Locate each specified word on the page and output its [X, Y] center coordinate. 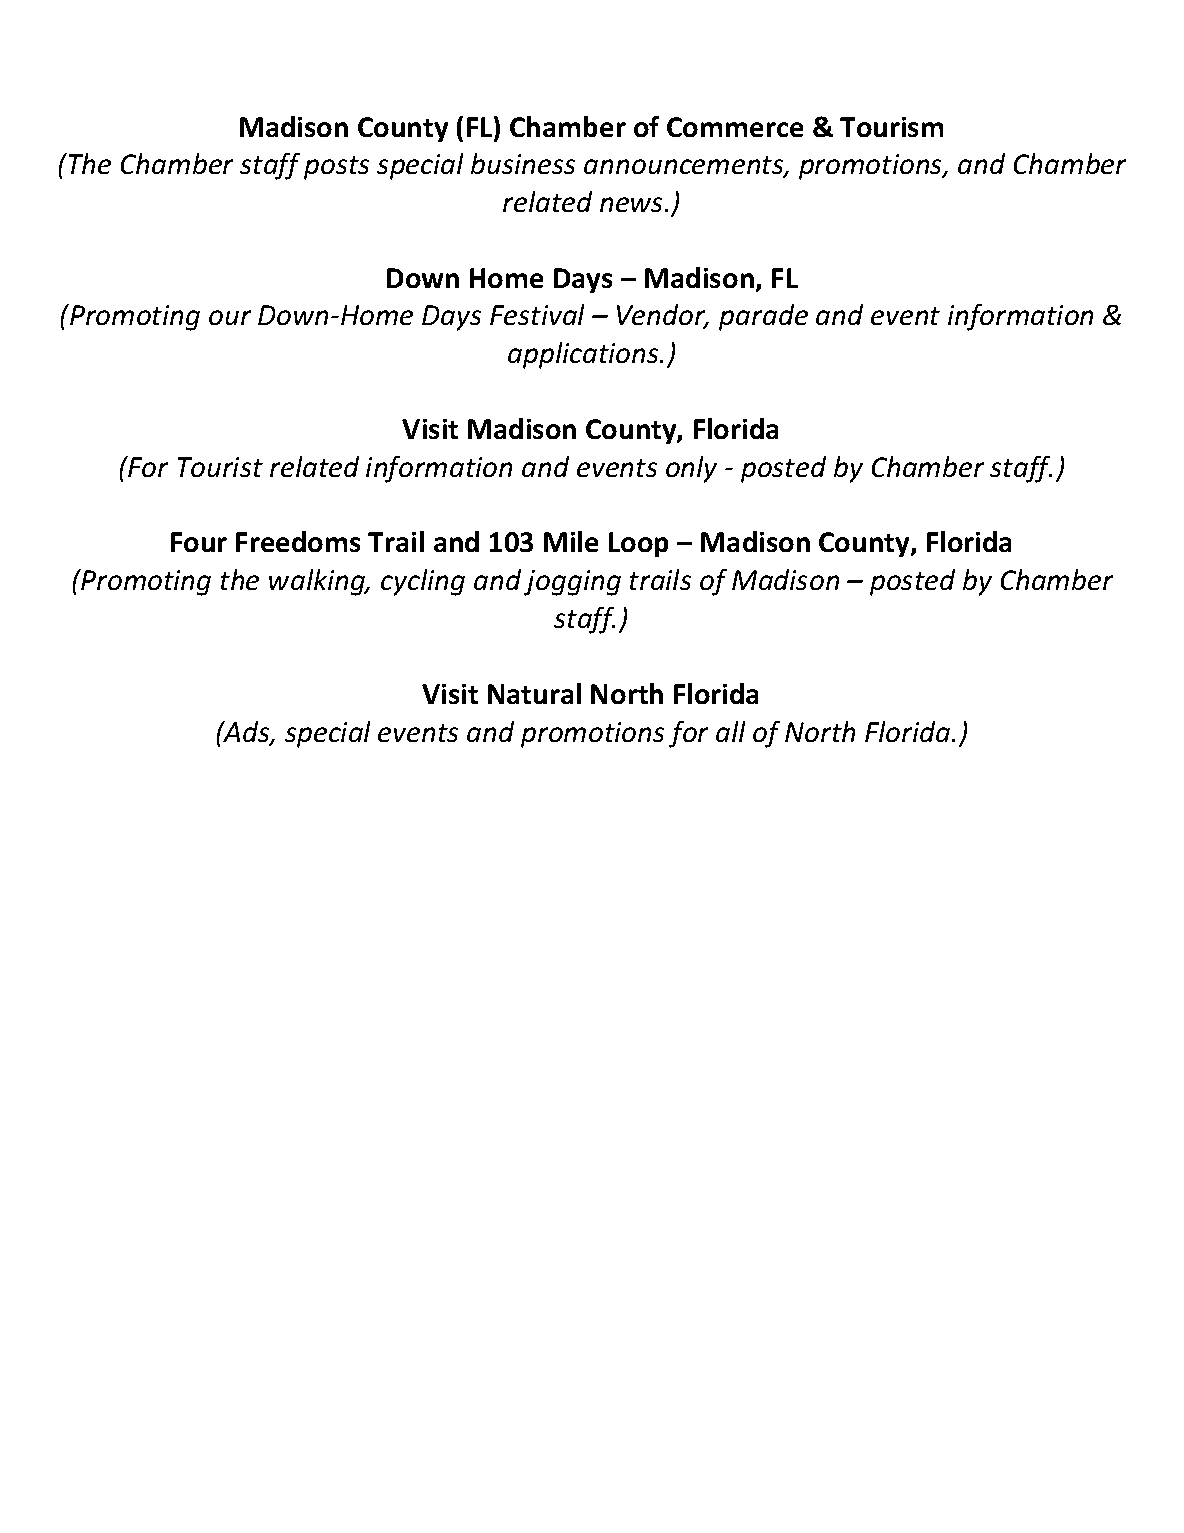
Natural [534, 693]
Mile [571, 541]
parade [763, 317]
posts [336, 168]
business [523, 163]
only [691, 469]
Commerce [735, 127]
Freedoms [298, 541]
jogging [572, 583]
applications [584, 355]
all [730, 731]
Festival [537, 314]
